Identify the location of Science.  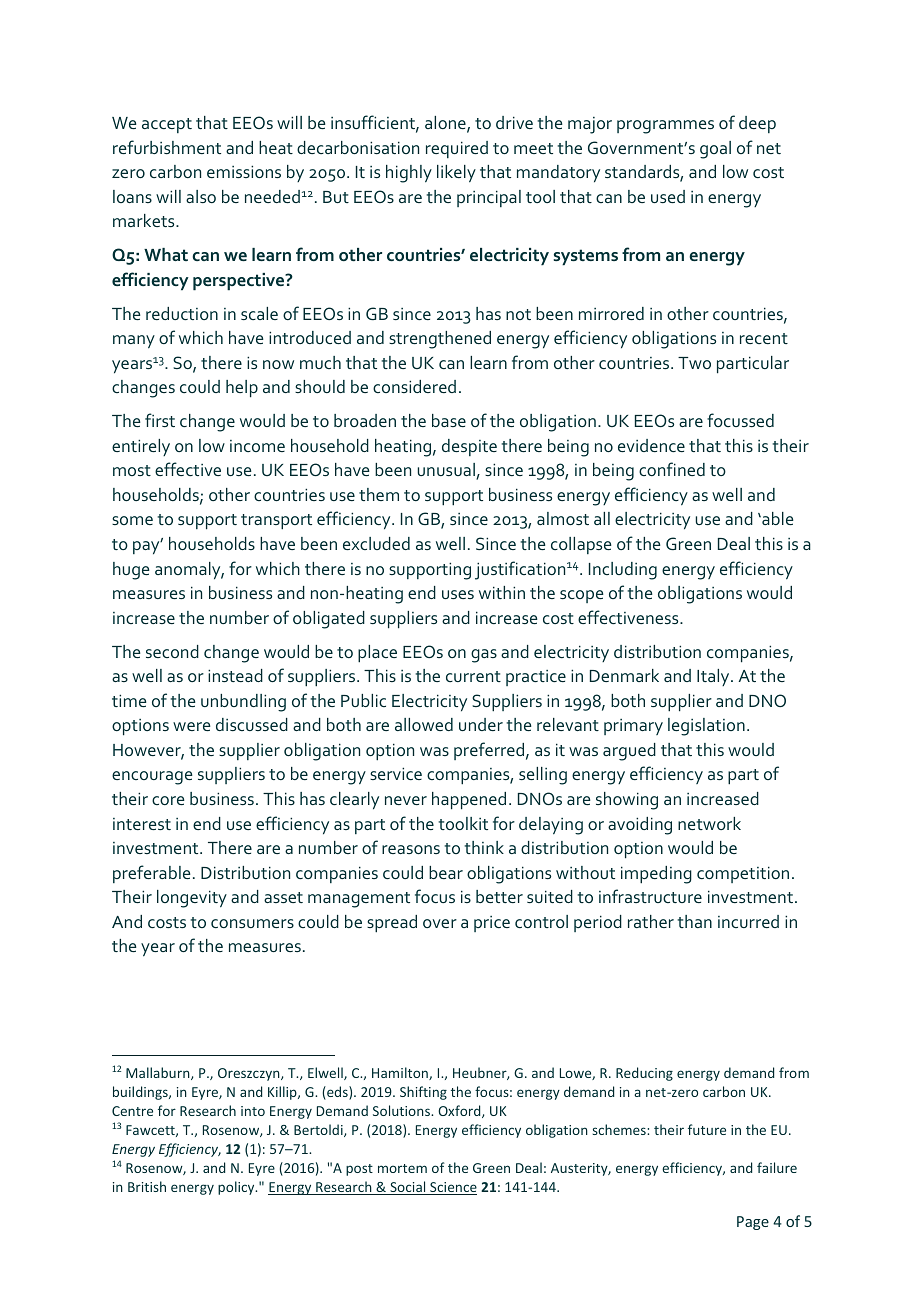
(452, 1188).
